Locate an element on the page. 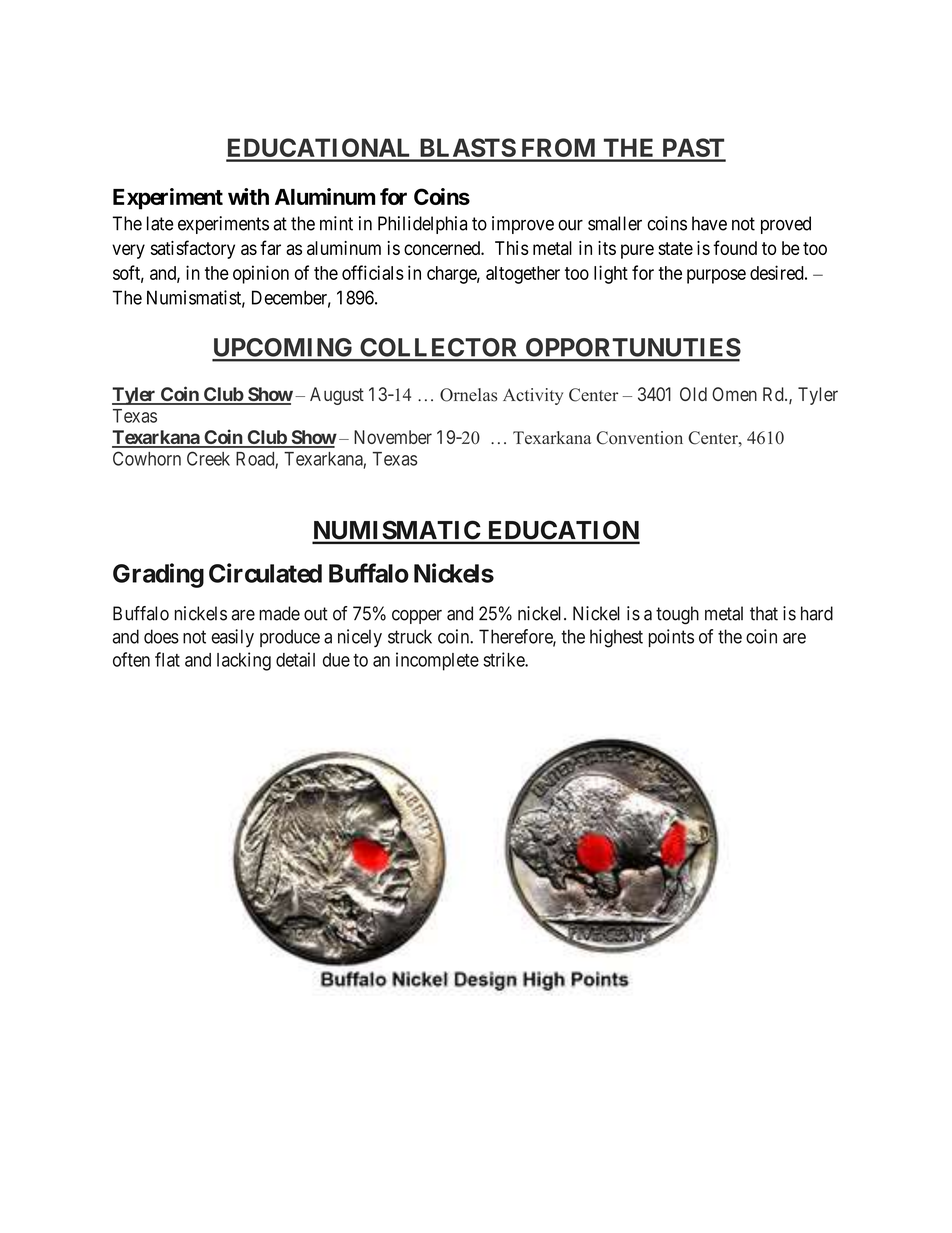 The height and width of the image is (1233, 952). easily is located at coordinates (232, 638).
